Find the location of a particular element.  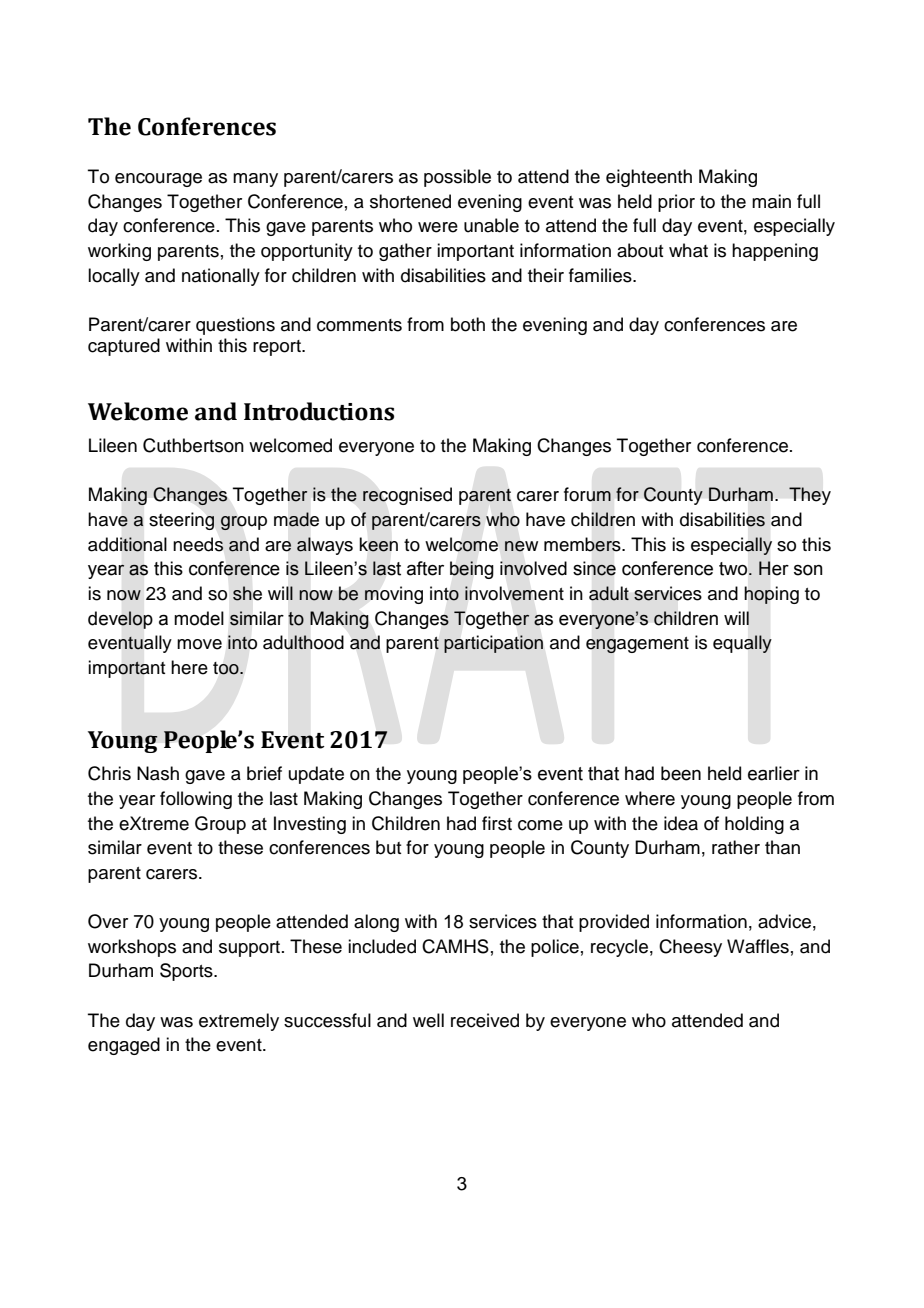

main is located at coordinates (771, 201).
